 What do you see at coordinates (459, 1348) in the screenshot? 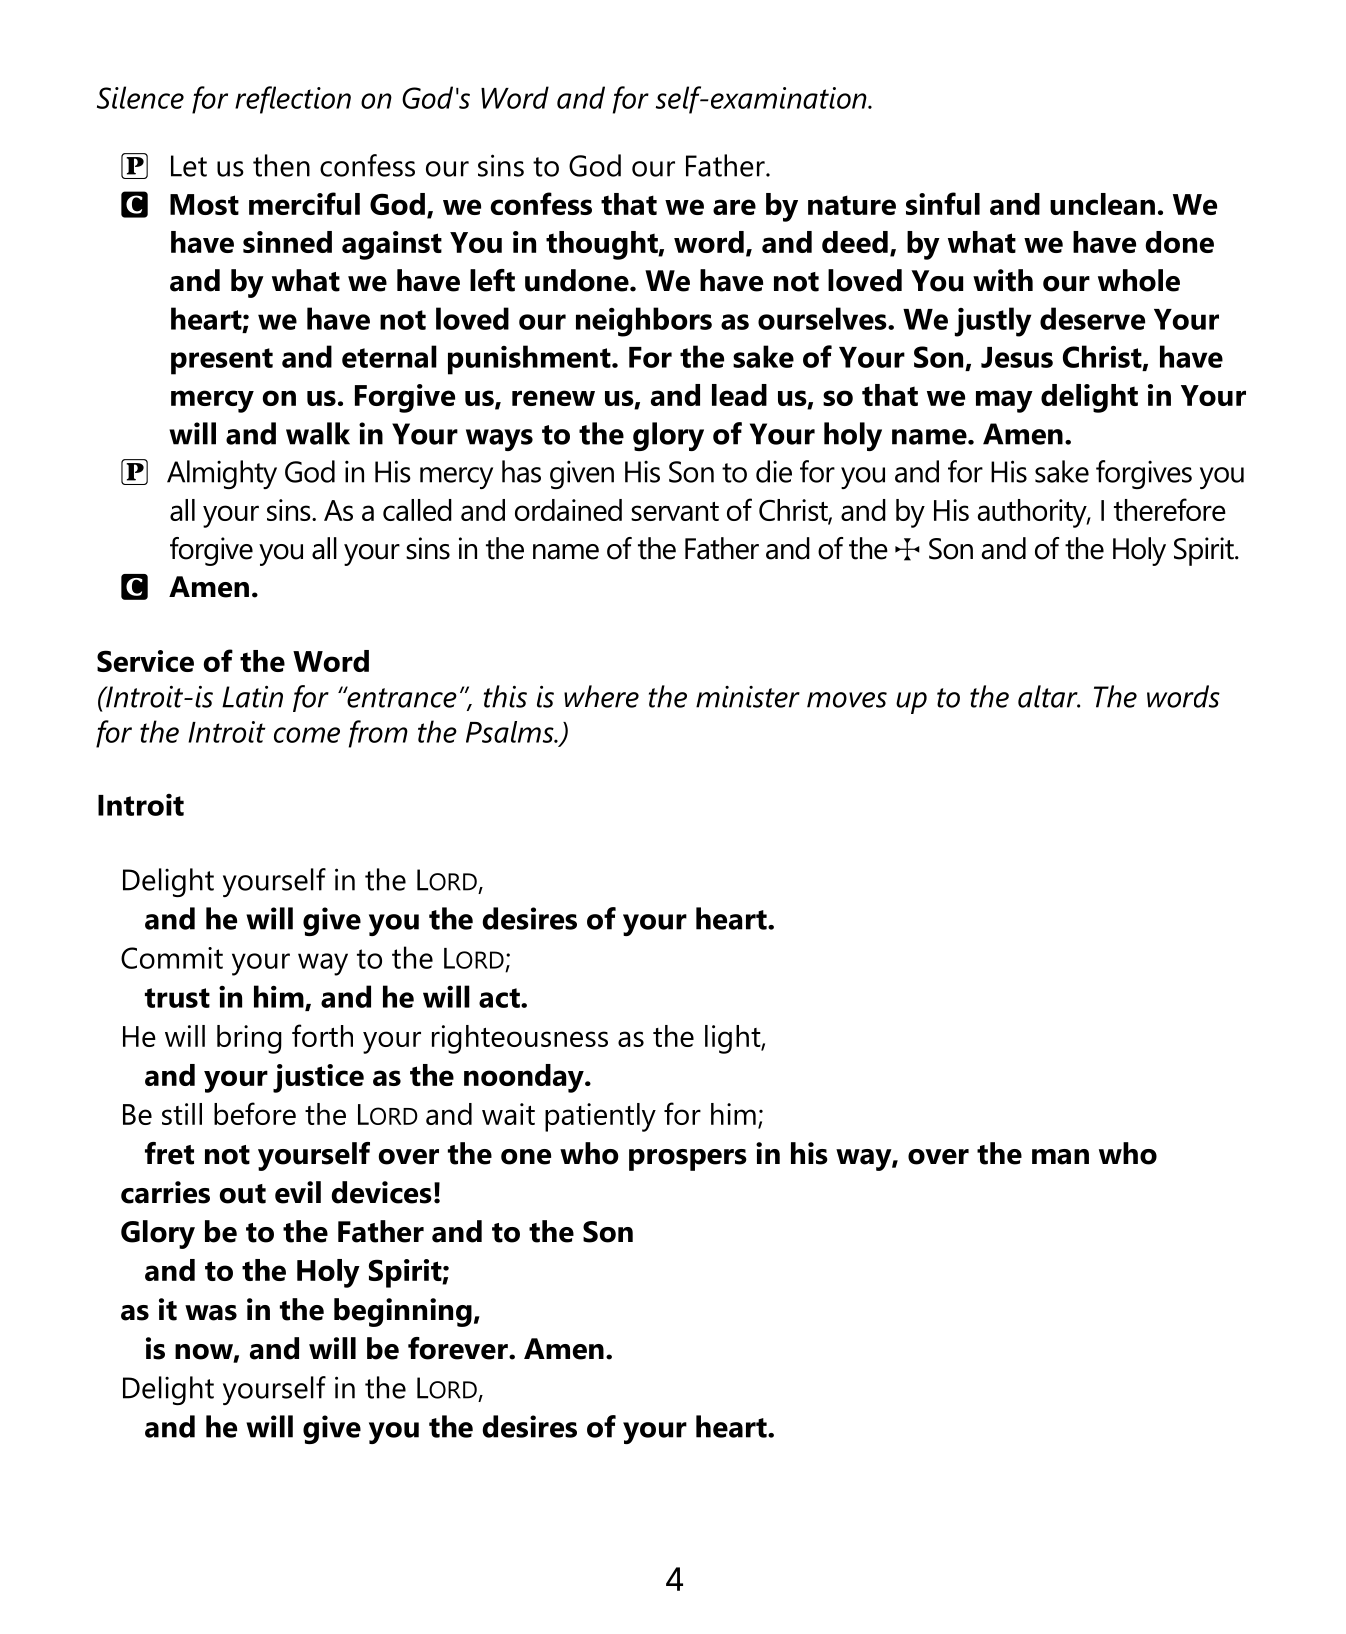
I see `forever` at bounding box center [459, 1348].
